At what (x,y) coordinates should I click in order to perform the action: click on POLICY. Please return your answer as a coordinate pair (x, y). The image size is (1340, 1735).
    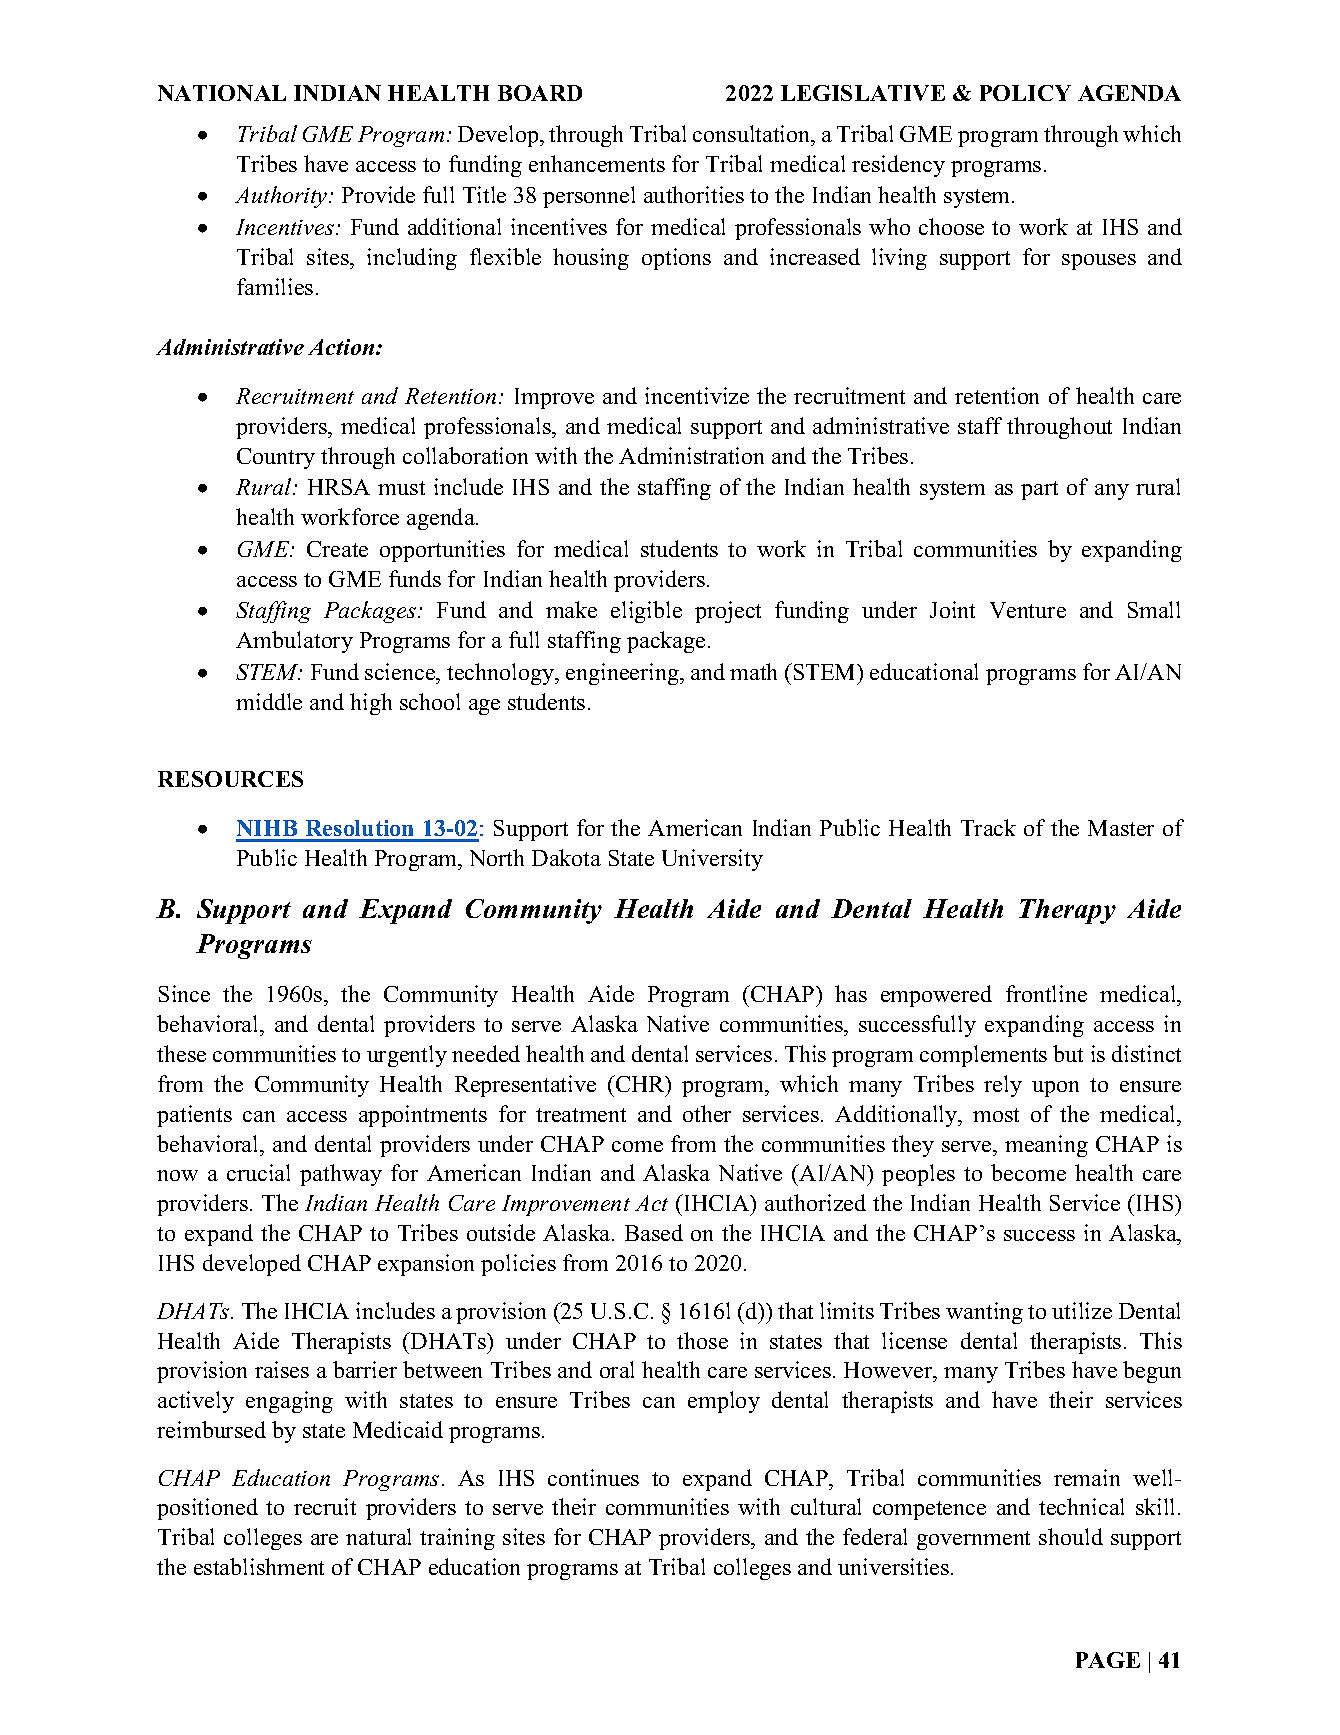
    Looking at the image, I should click on (1025, 93).
